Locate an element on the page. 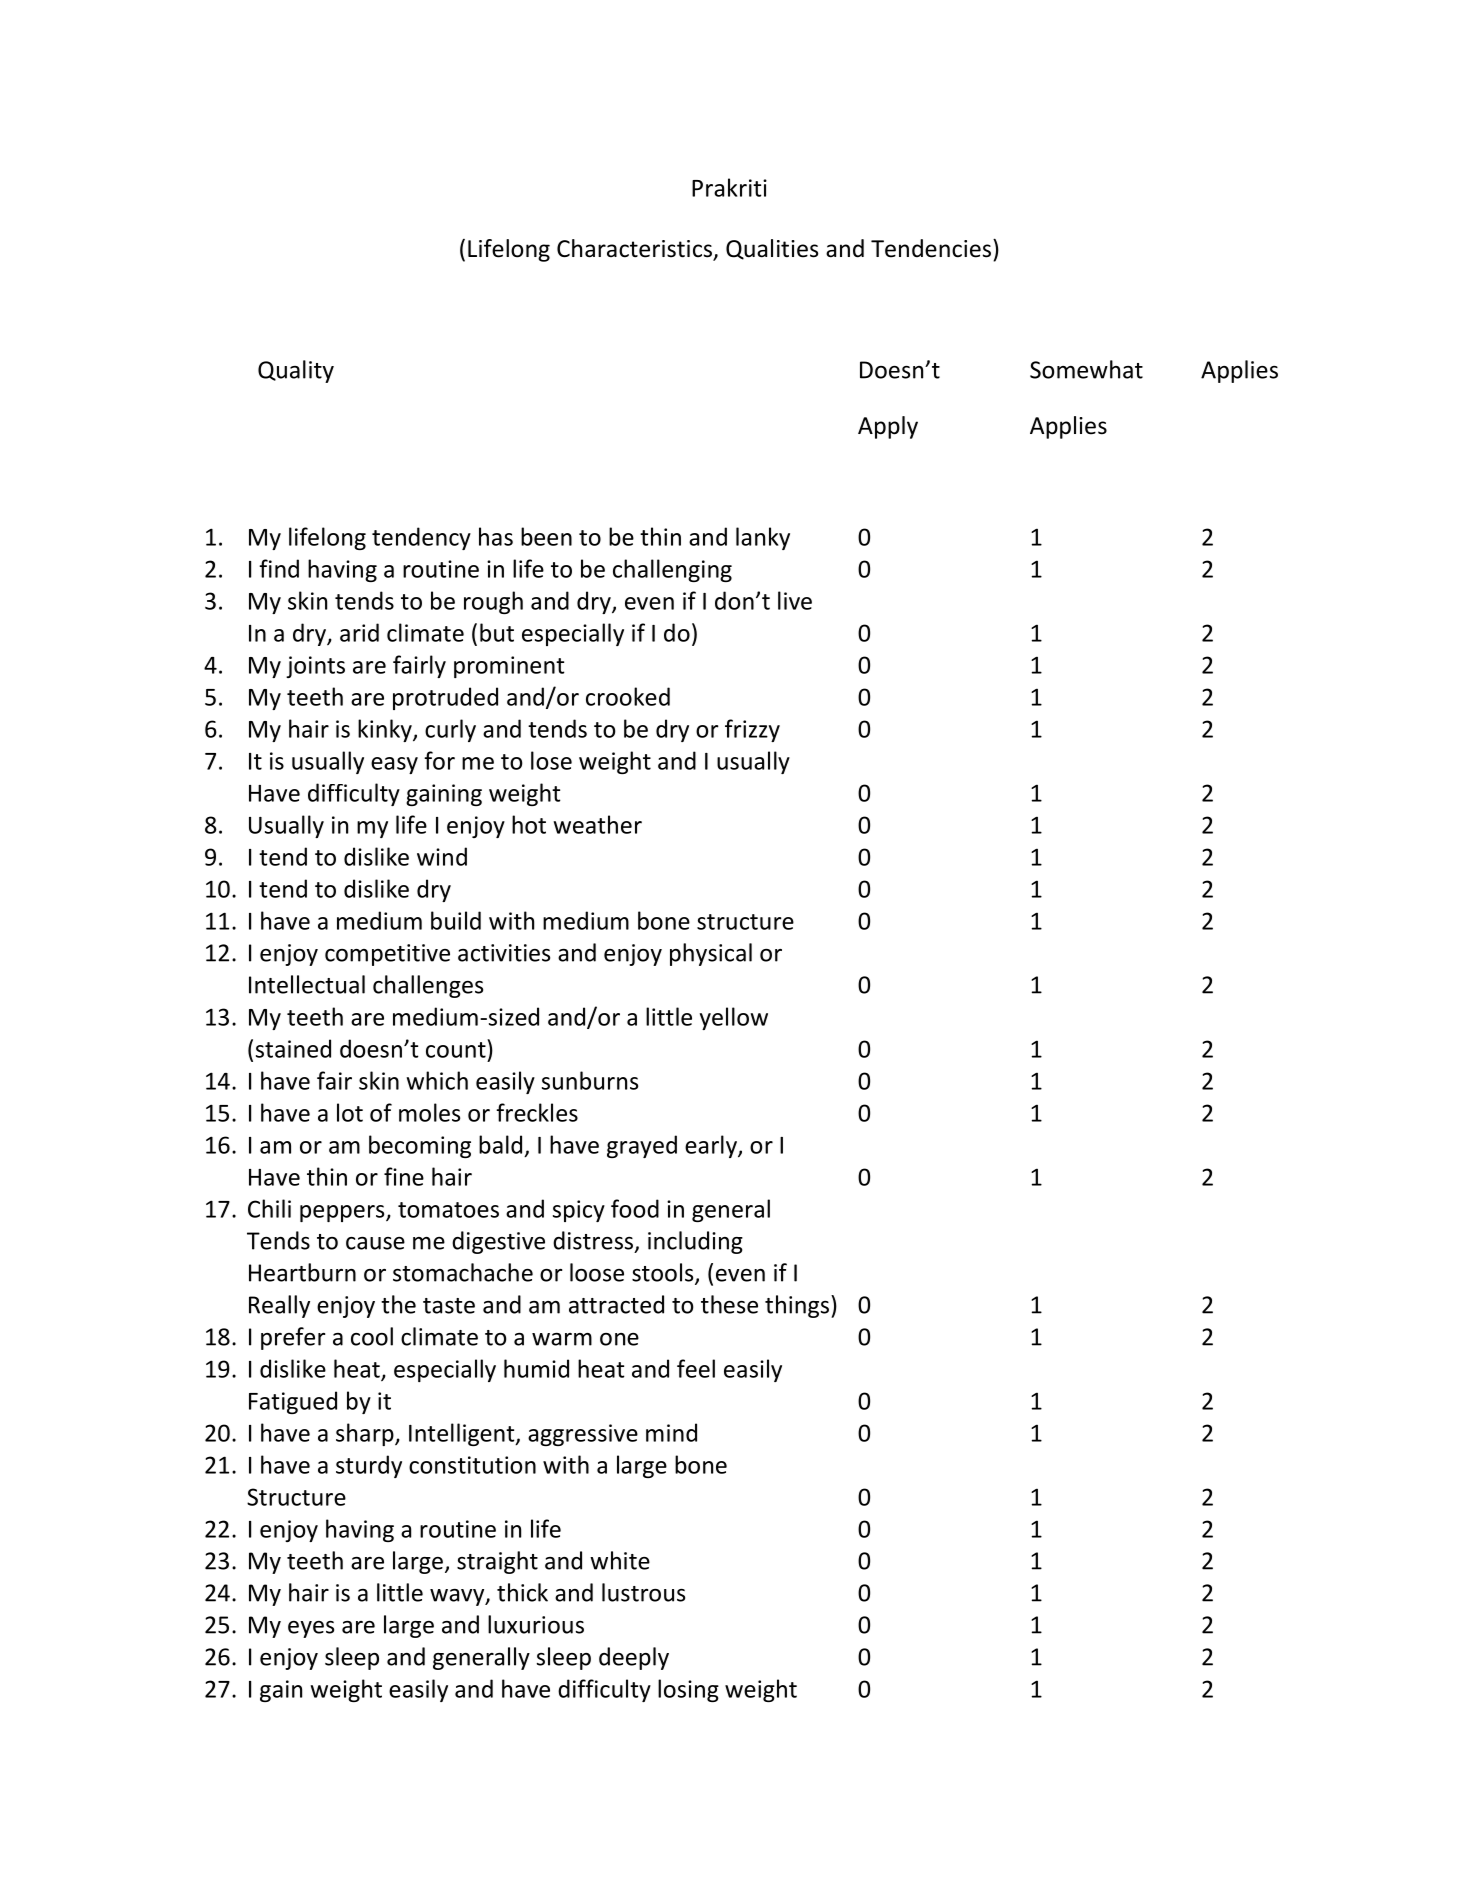 This image has width=1458, height=1887. fine is located at coordinates (404, 1176).
